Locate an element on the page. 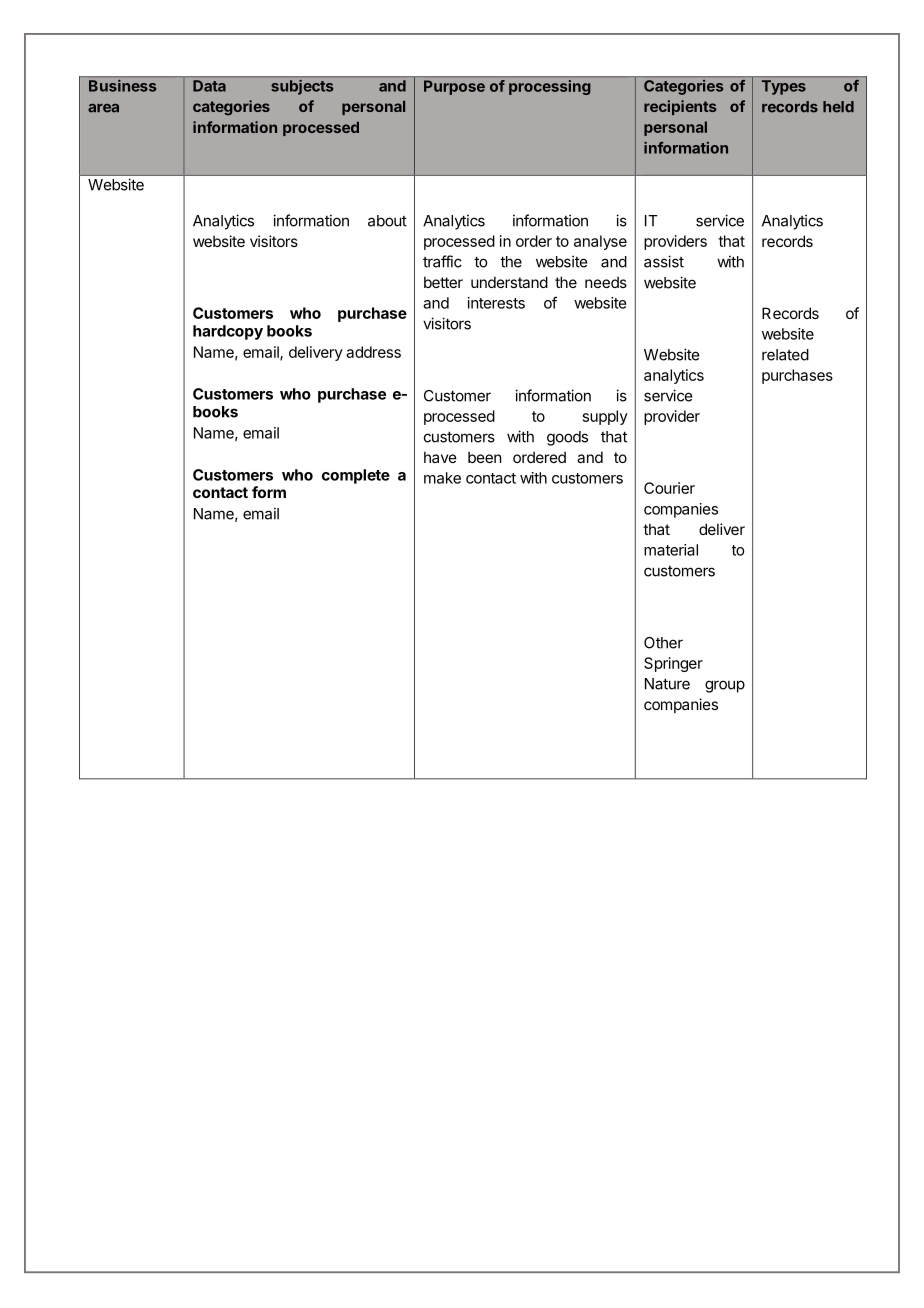 The image size is (924, 1308). assist is located at coordinates (664, 261).
